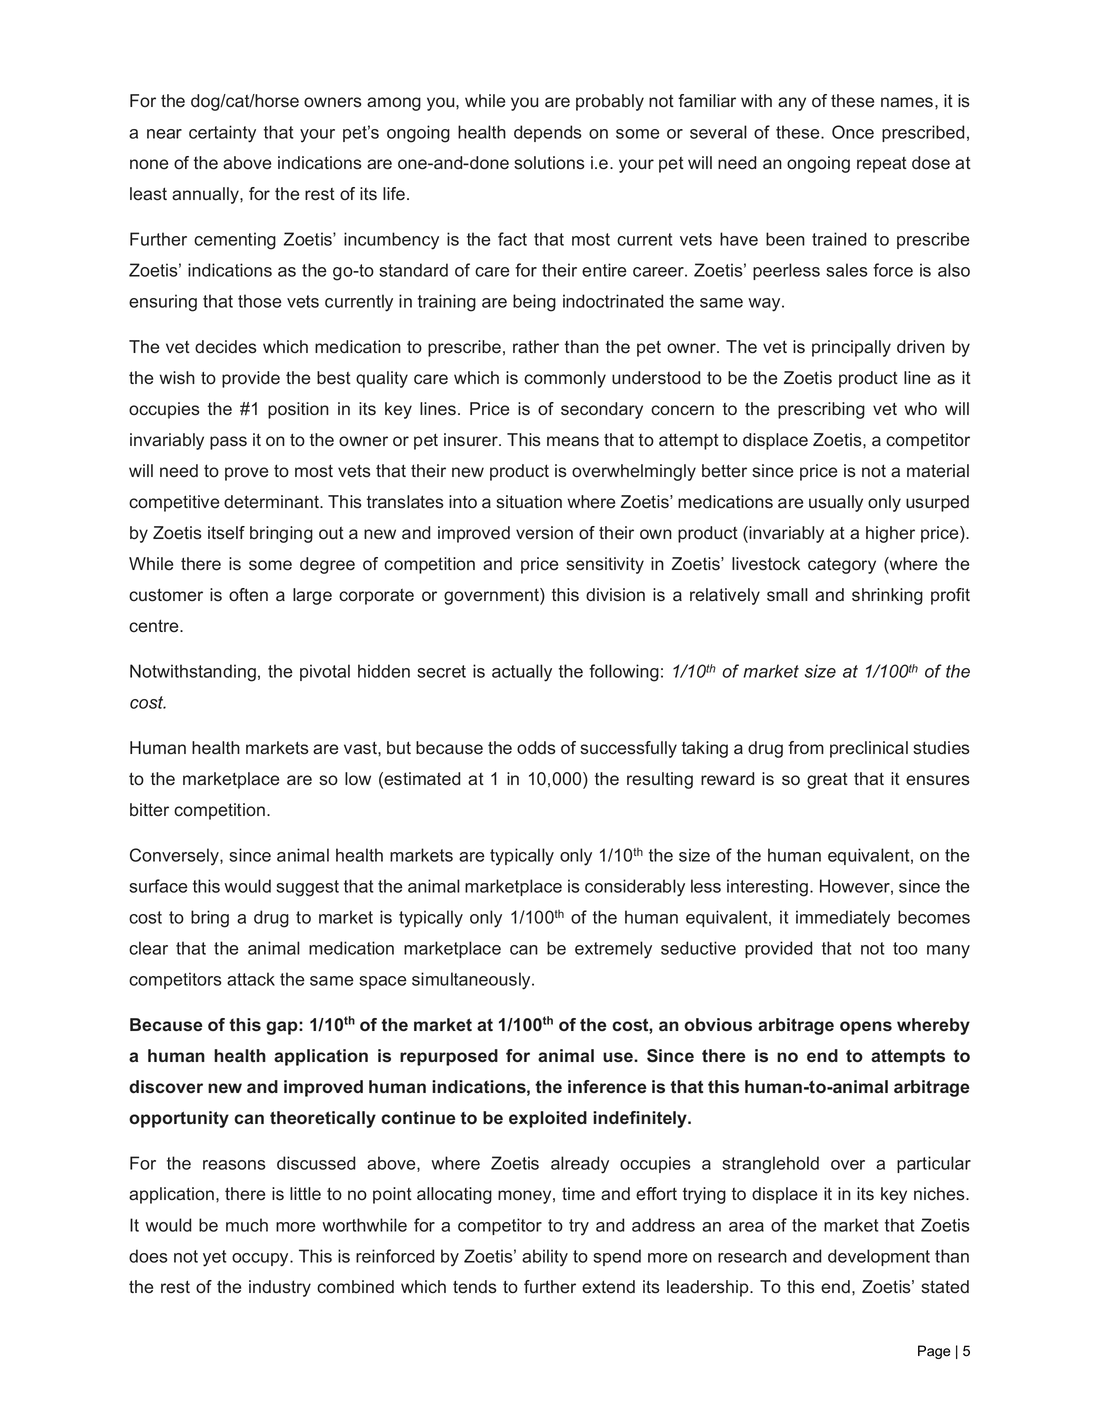 This screenshot has width=1100, height=1424. What do you see at coordinates (866, 1028) in the screenshot?
I see `opens` at bounding box center [866, 1028].
